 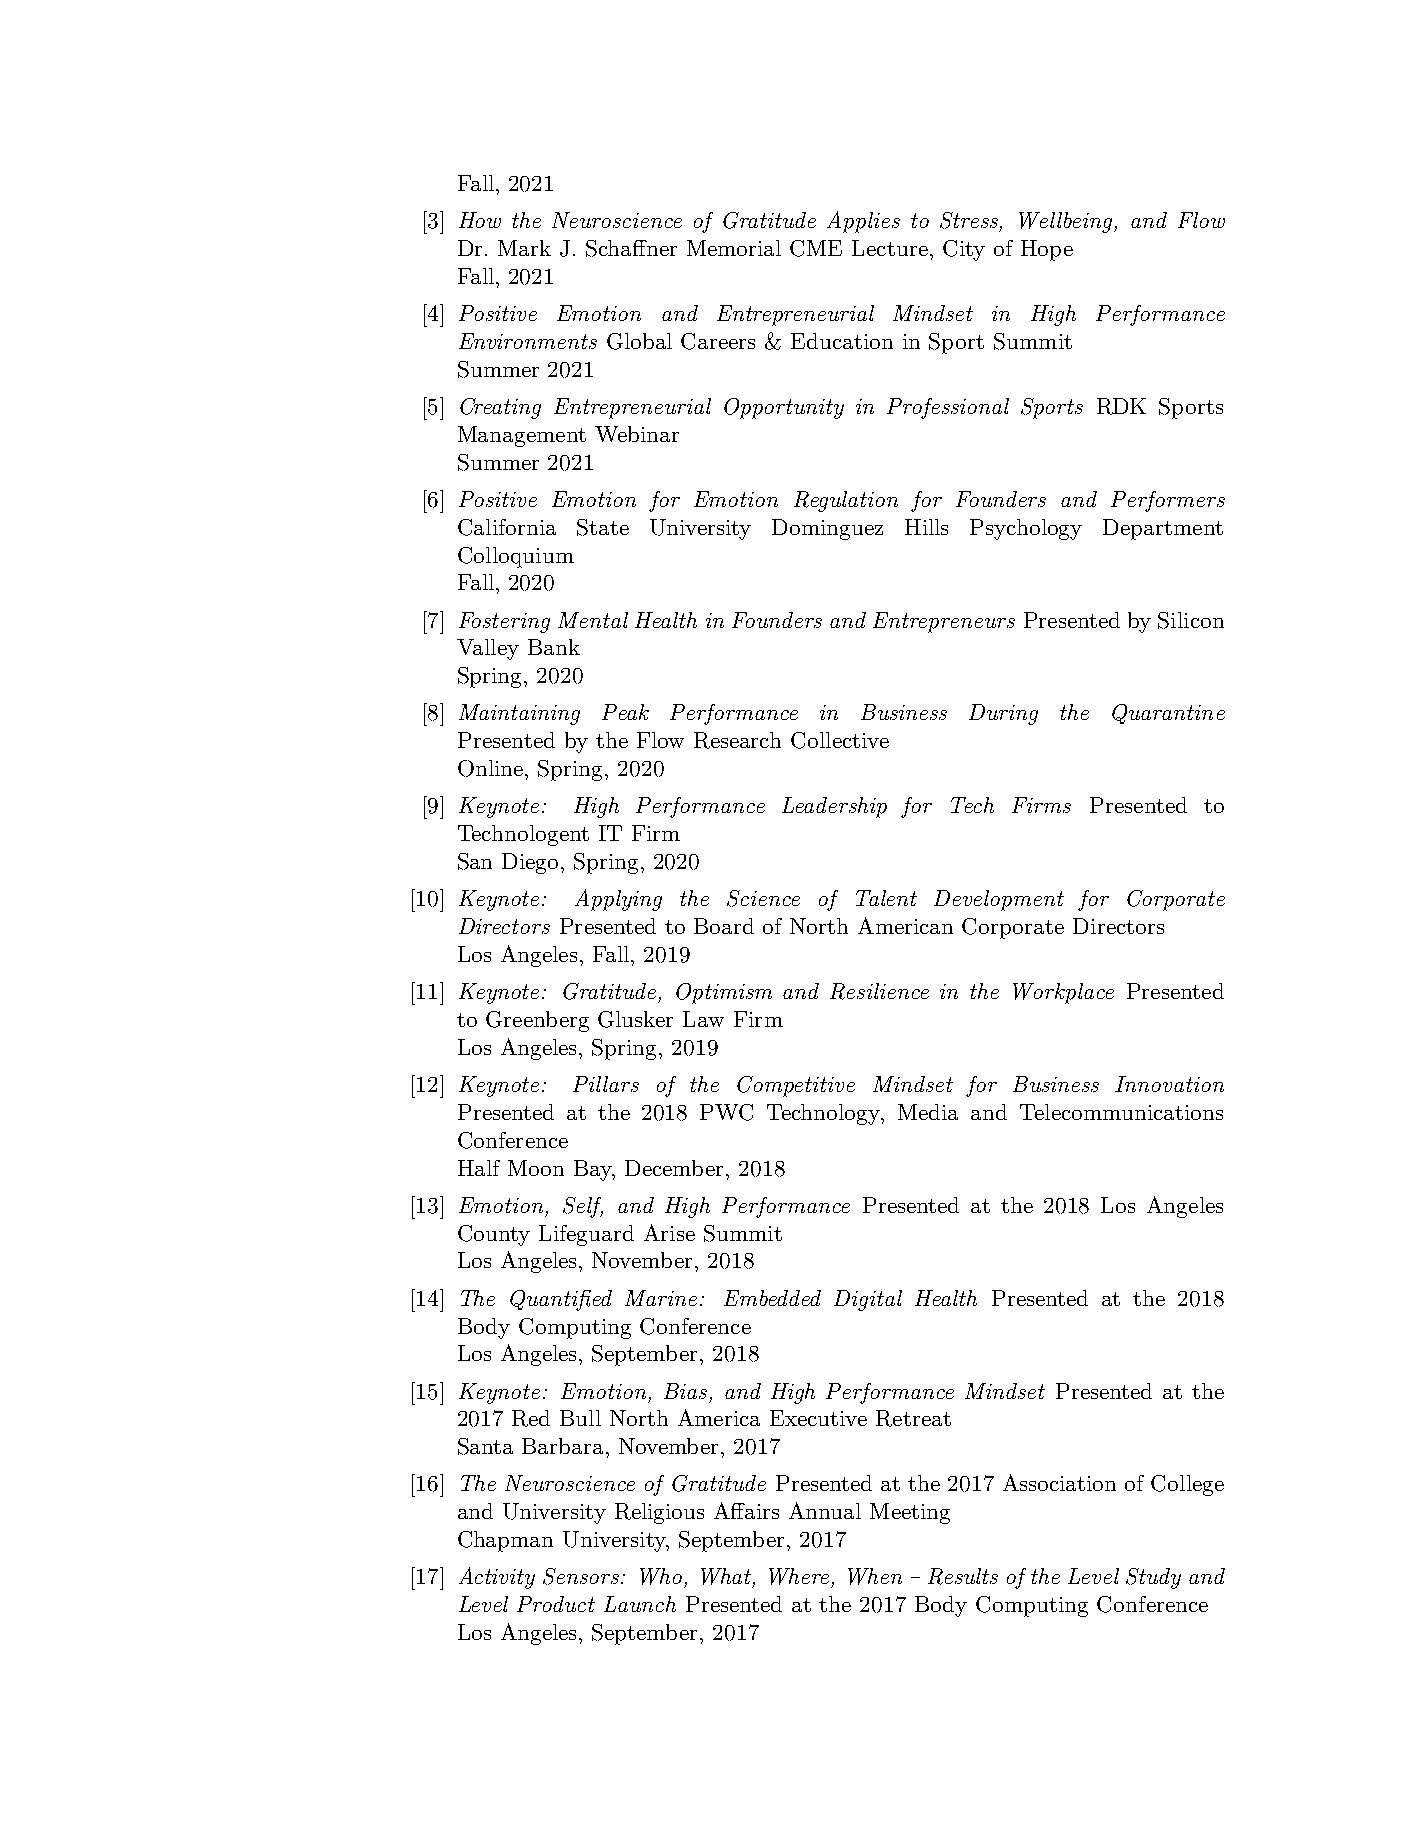 What do you see at coordinates (524, 248) in the image?
I see `Mark` at bounding box center [524, 248].
